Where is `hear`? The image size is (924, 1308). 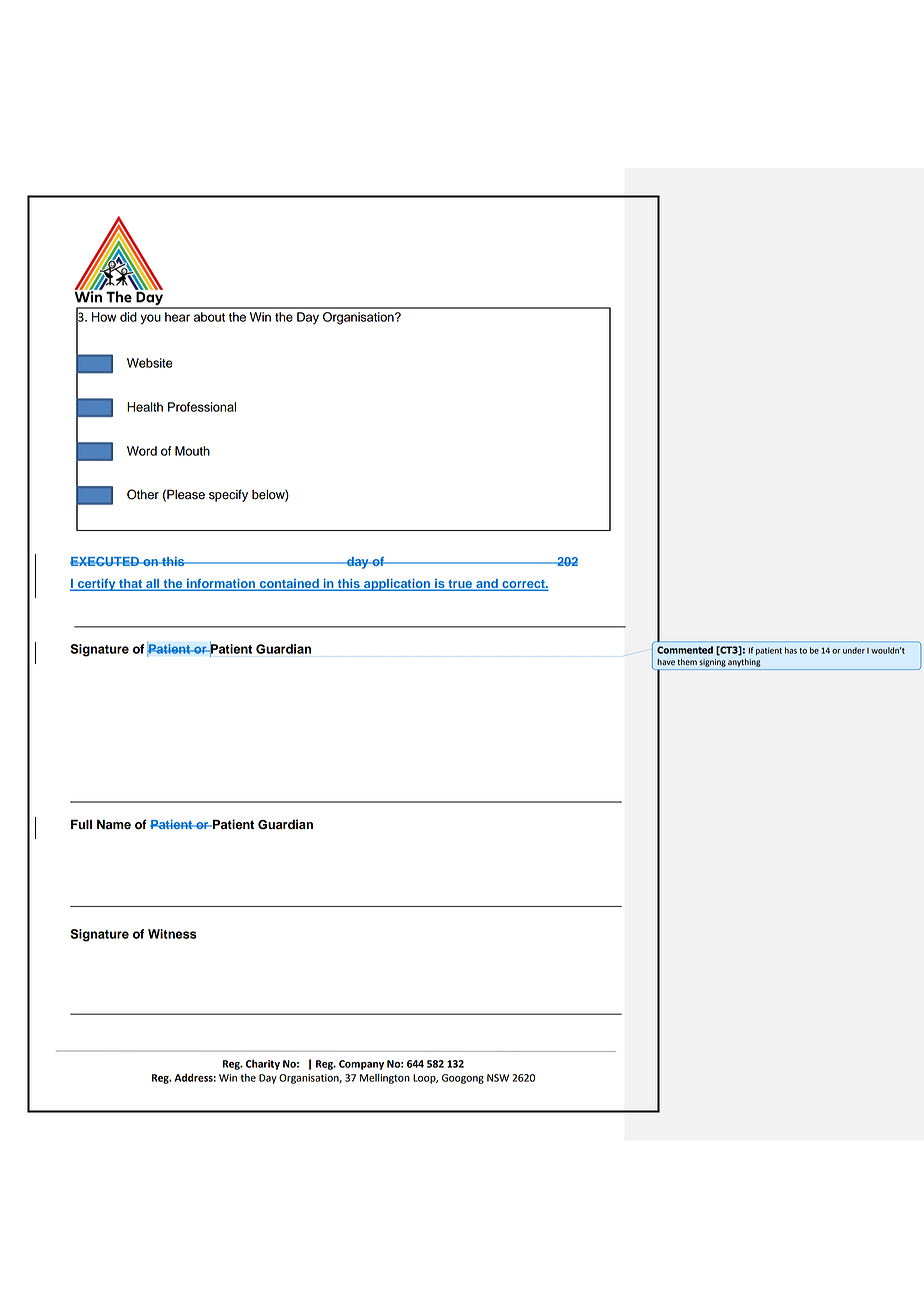 hear is located at coordinates (177, 317).
